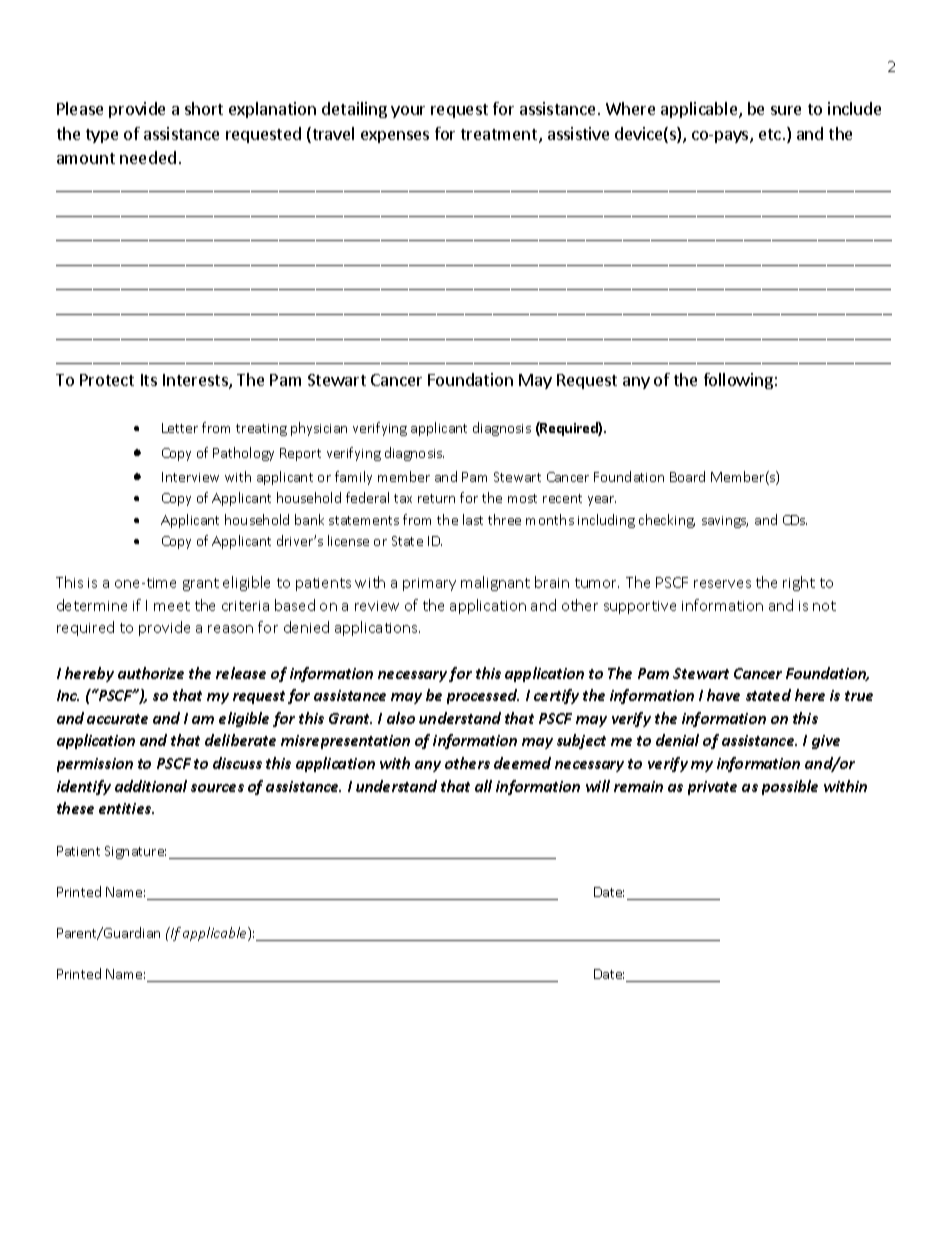  What do you see at coordinates (738, 381) in the page?
I see `following` at bounding box center [738, 381].
